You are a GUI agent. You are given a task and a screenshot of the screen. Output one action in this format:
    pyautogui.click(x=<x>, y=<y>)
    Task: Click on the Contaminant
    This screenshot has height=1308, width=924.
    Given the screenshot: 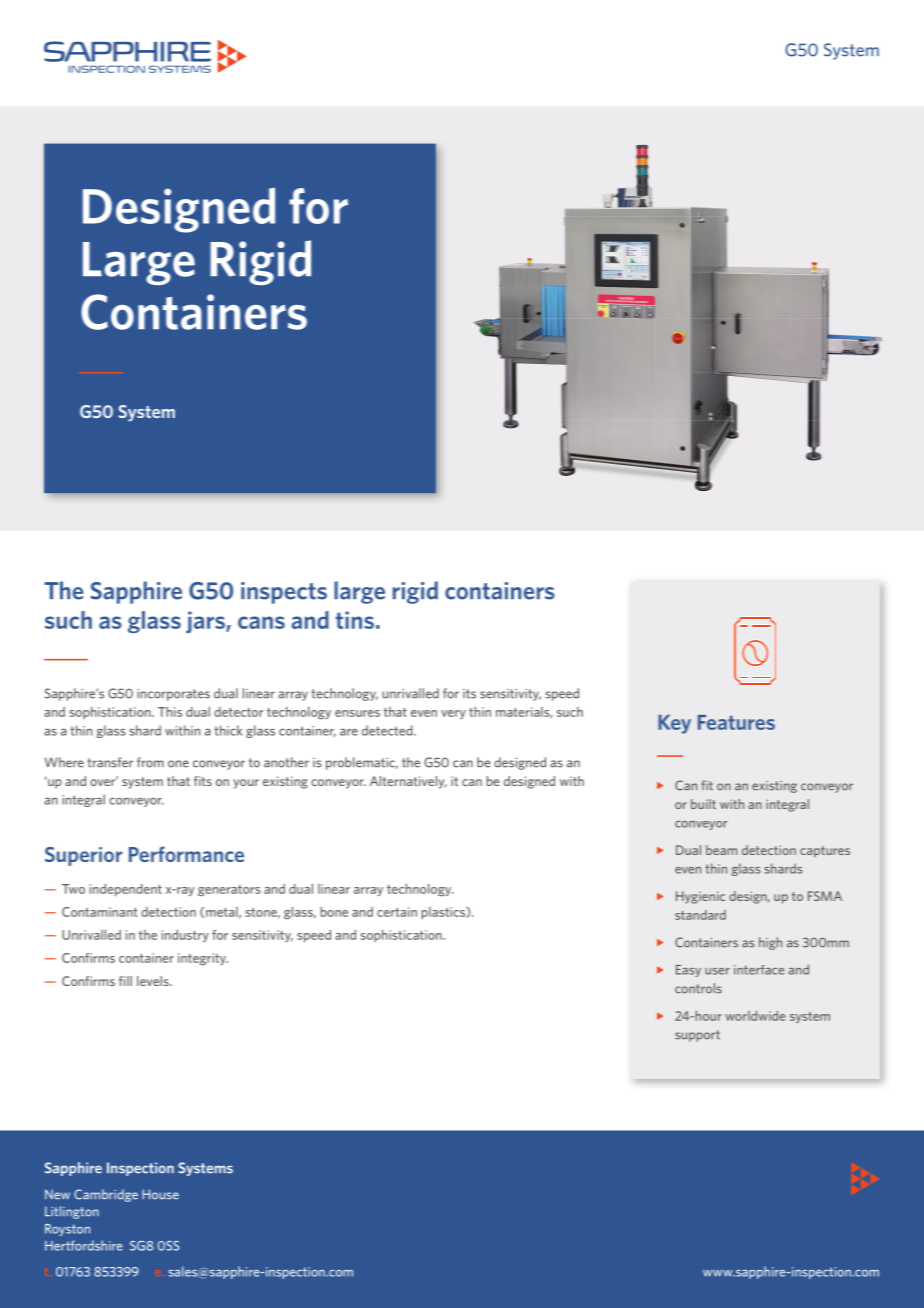 What is the action you would take?
    pyautogui.click(x=100, y=912)
